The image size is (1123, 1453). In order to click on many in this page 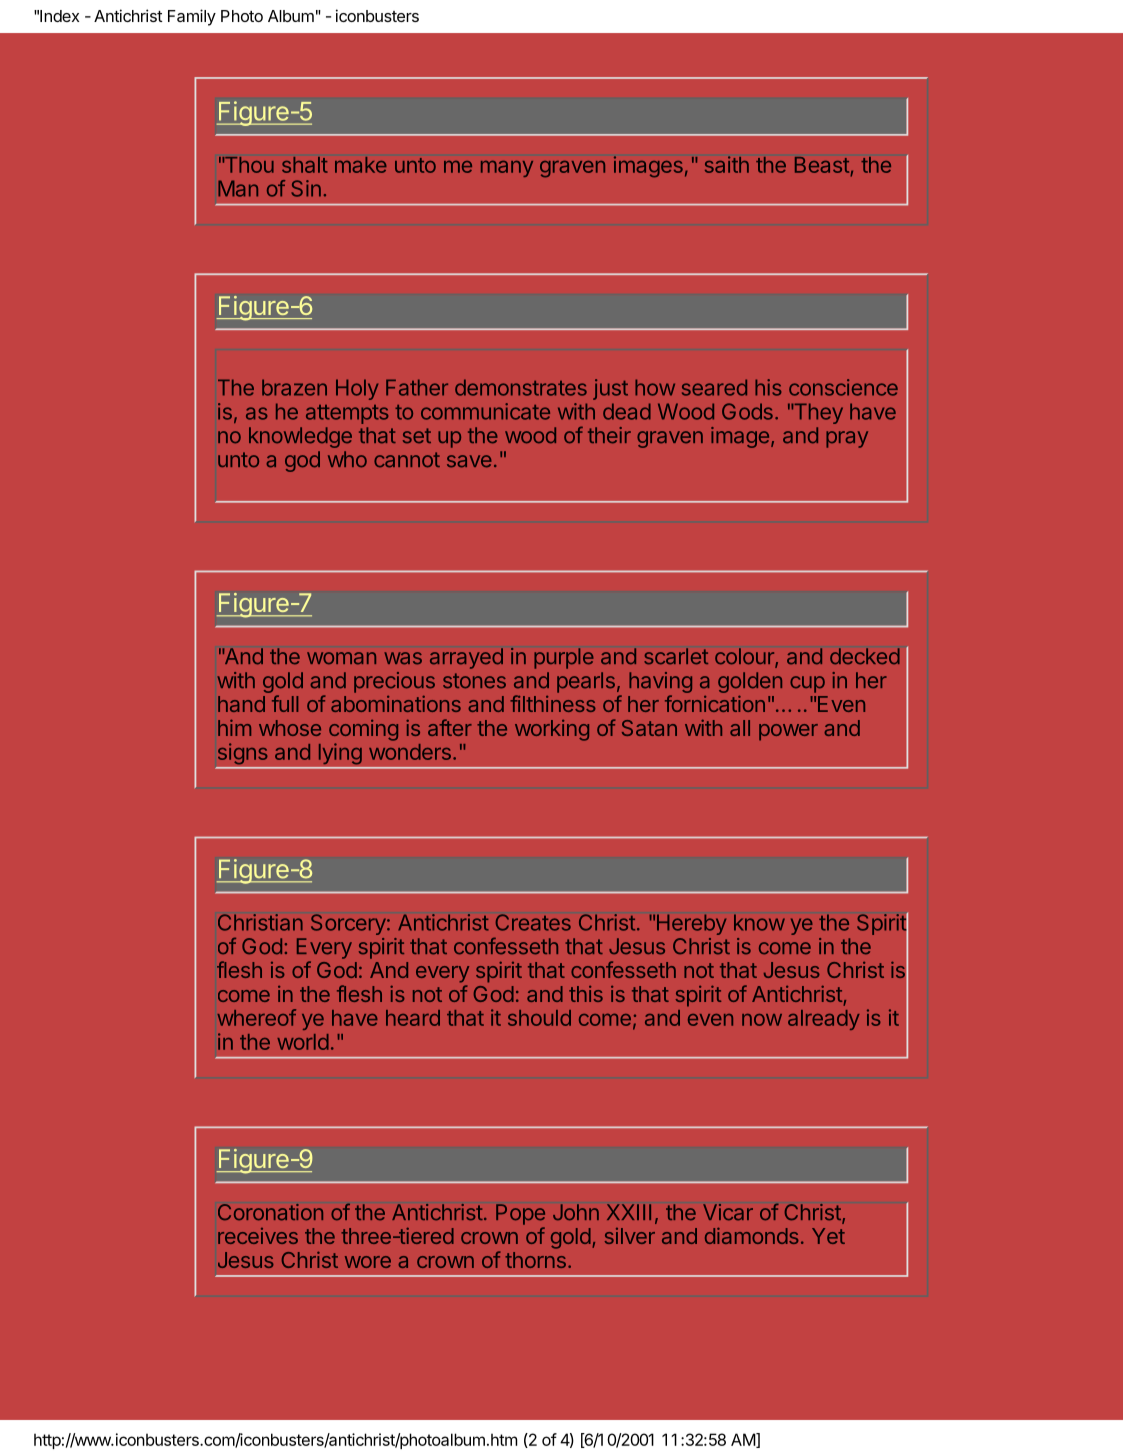, I will do `click(507, 169)`.
